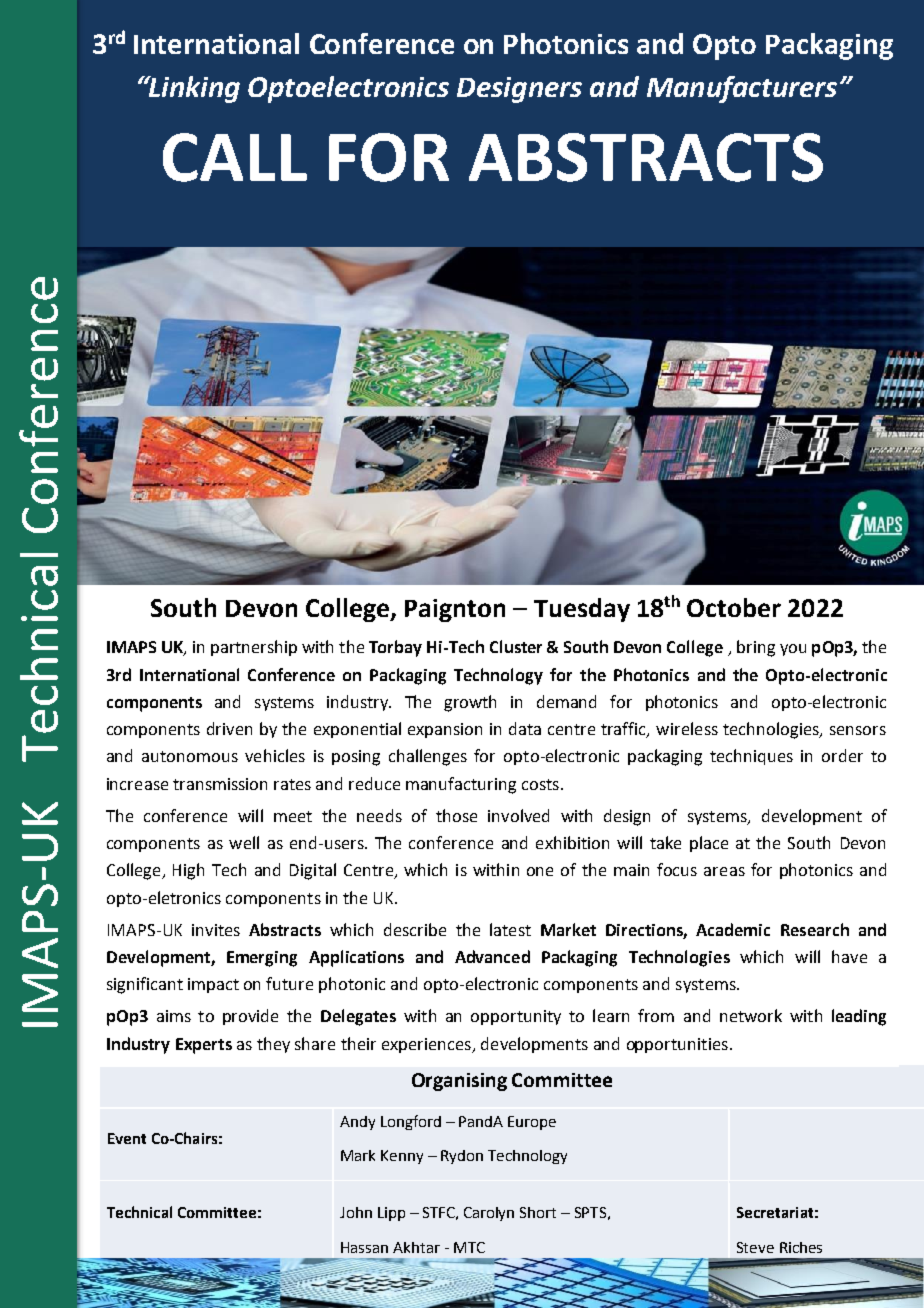  Describe the element at coordinates (734, 607) in the image. I see `October` at that location.
